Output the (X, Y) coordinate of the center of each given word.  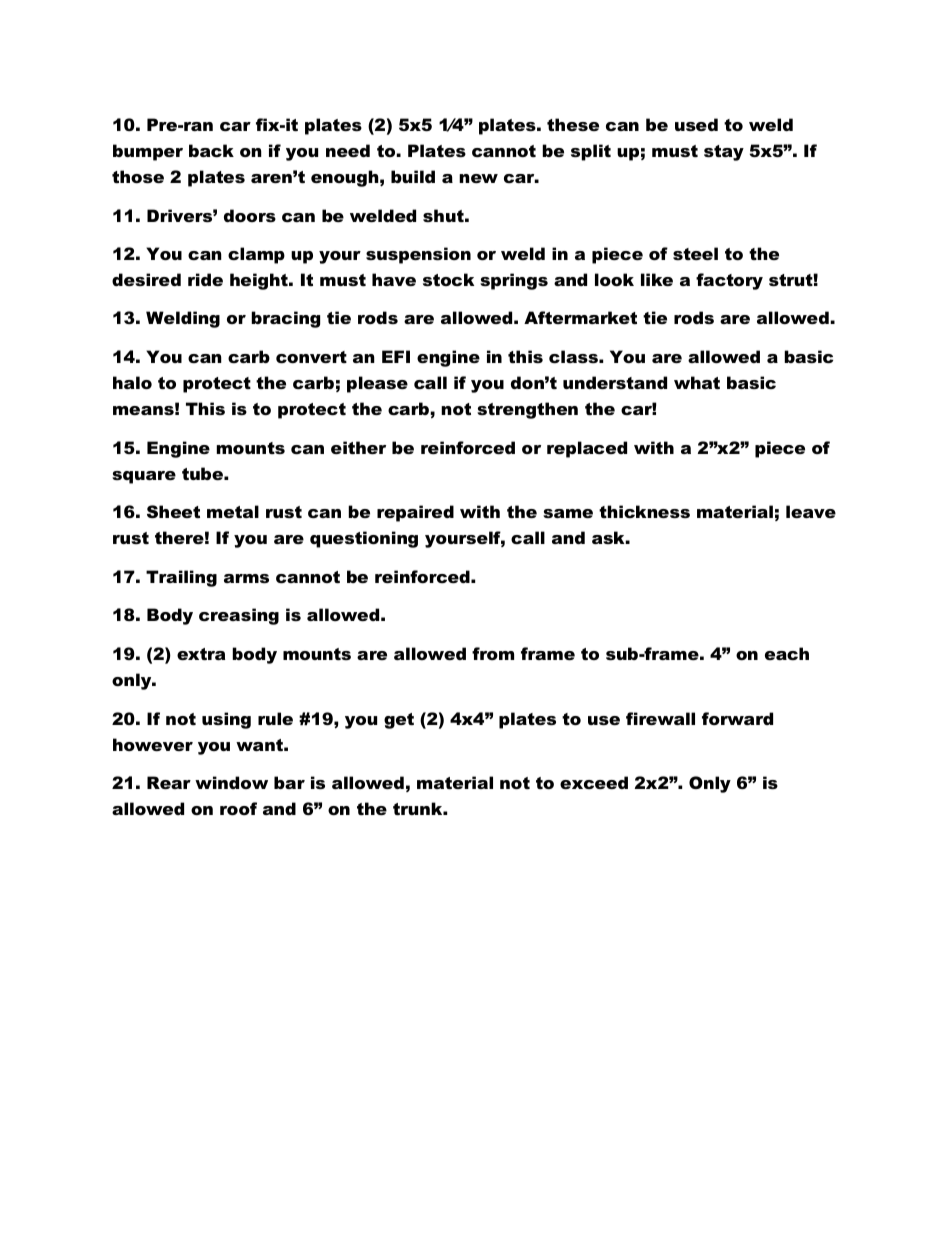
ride (205, 279)
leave (811, 511)
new (478, 178)
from (493, 653)
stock (448, 279)
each (787, 653)
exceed (594, 782)
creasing (239, 616)
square (144, 477)
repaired (415, 513)
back (211, 150)
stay (724, 153)
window (231, 782)
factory (729, 281)
